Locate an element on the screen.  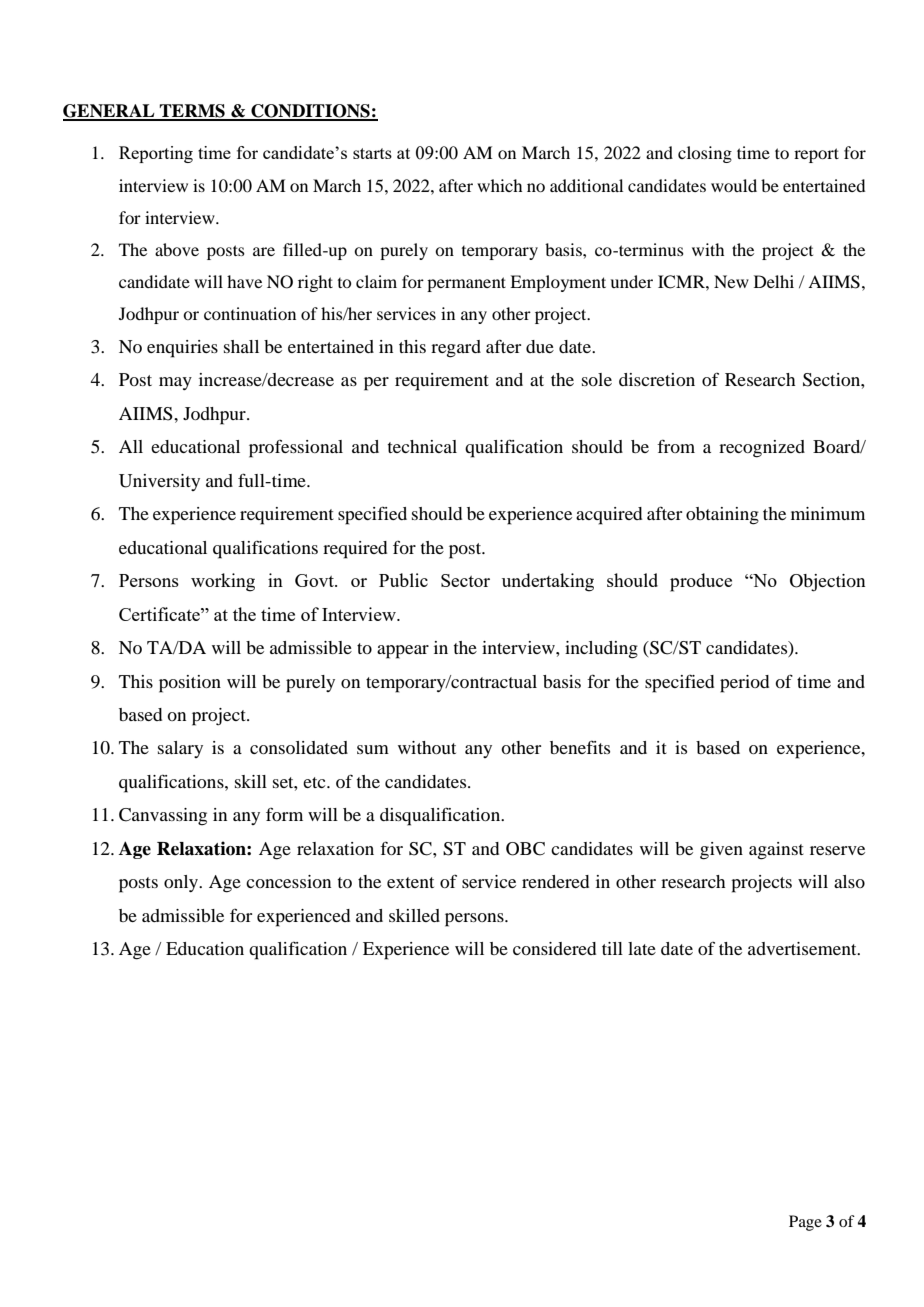
concession is located at coordinates (288, 881).
